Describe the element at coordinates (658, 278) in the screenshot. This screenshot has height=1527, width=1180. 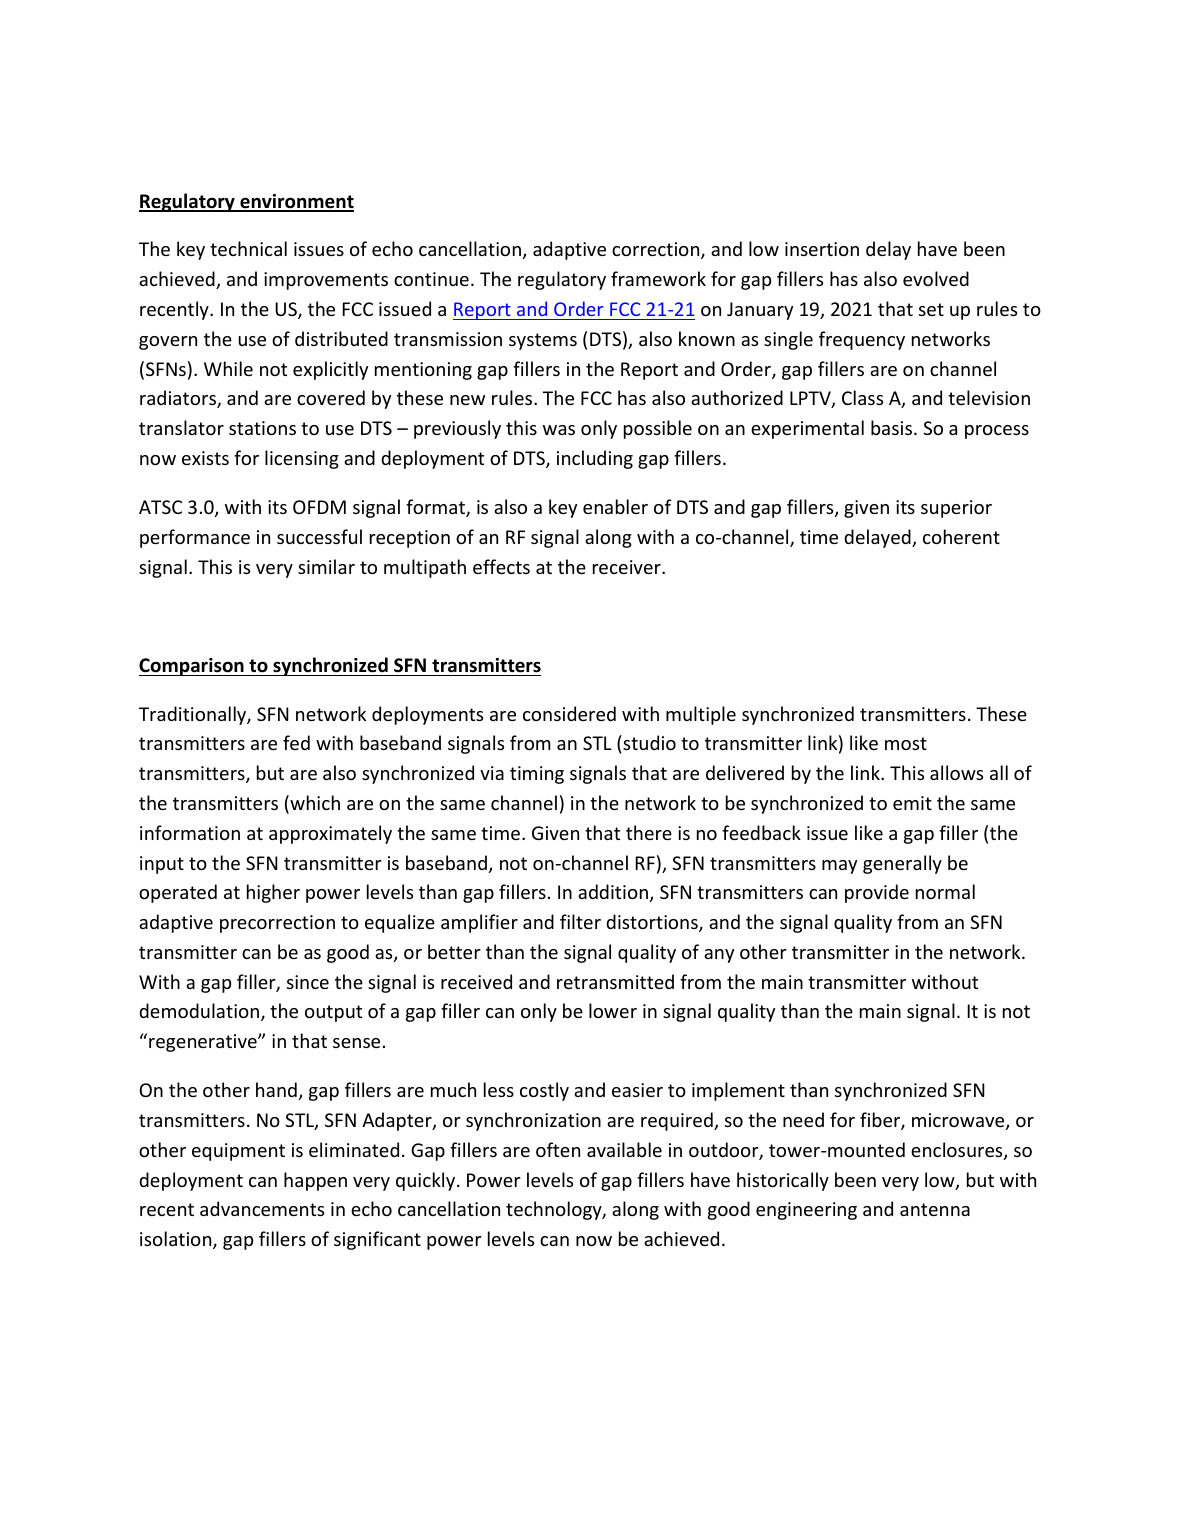
I see `framework` at that location.
